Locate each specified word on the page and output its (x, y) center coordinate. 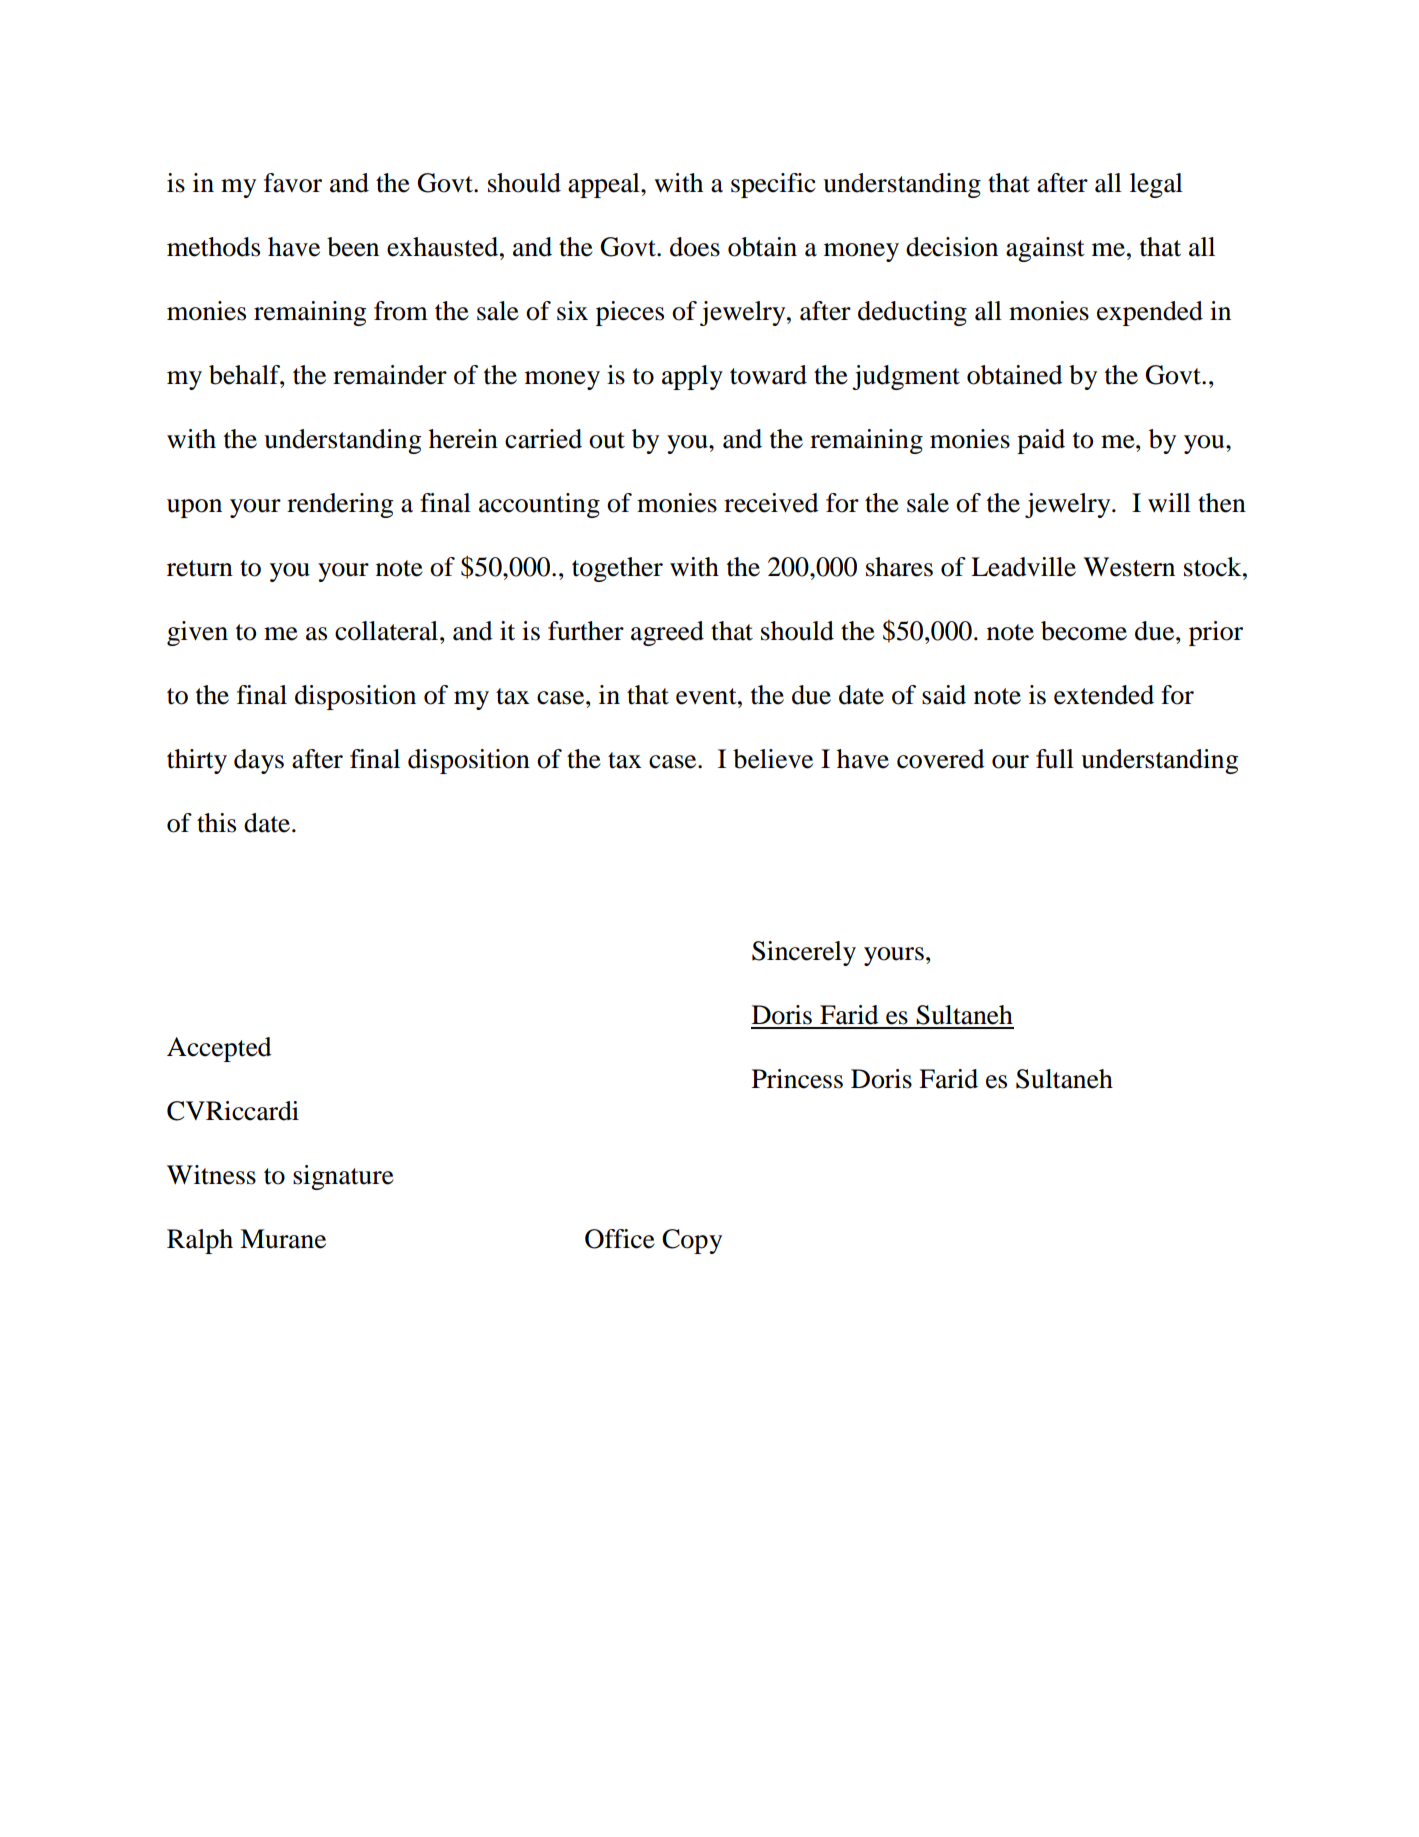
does (695, 247)
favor (293, 183)
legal (1156, 185)
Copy (692, 1241)
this (216, 823)
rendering (340, 505)
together (617, 569)
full (1055, 759)
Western (1129, 567)
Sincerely (804, 953)
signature (343, 1177)
